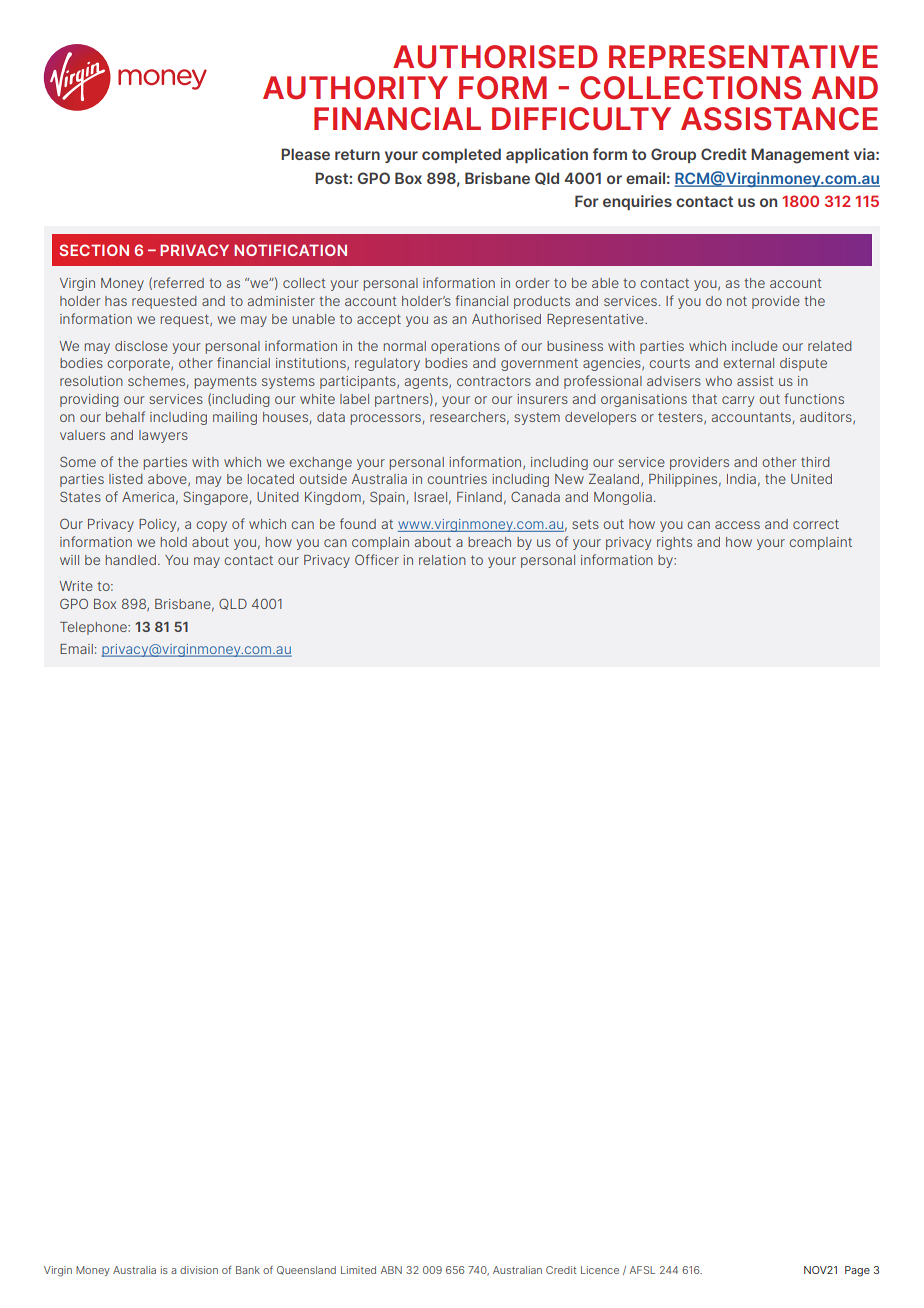 This screenshot has height=1308, width=924. What do you see at coordinates (674, 543) in the screenshot?
I see `rights` at bounding box center [674, 543].
